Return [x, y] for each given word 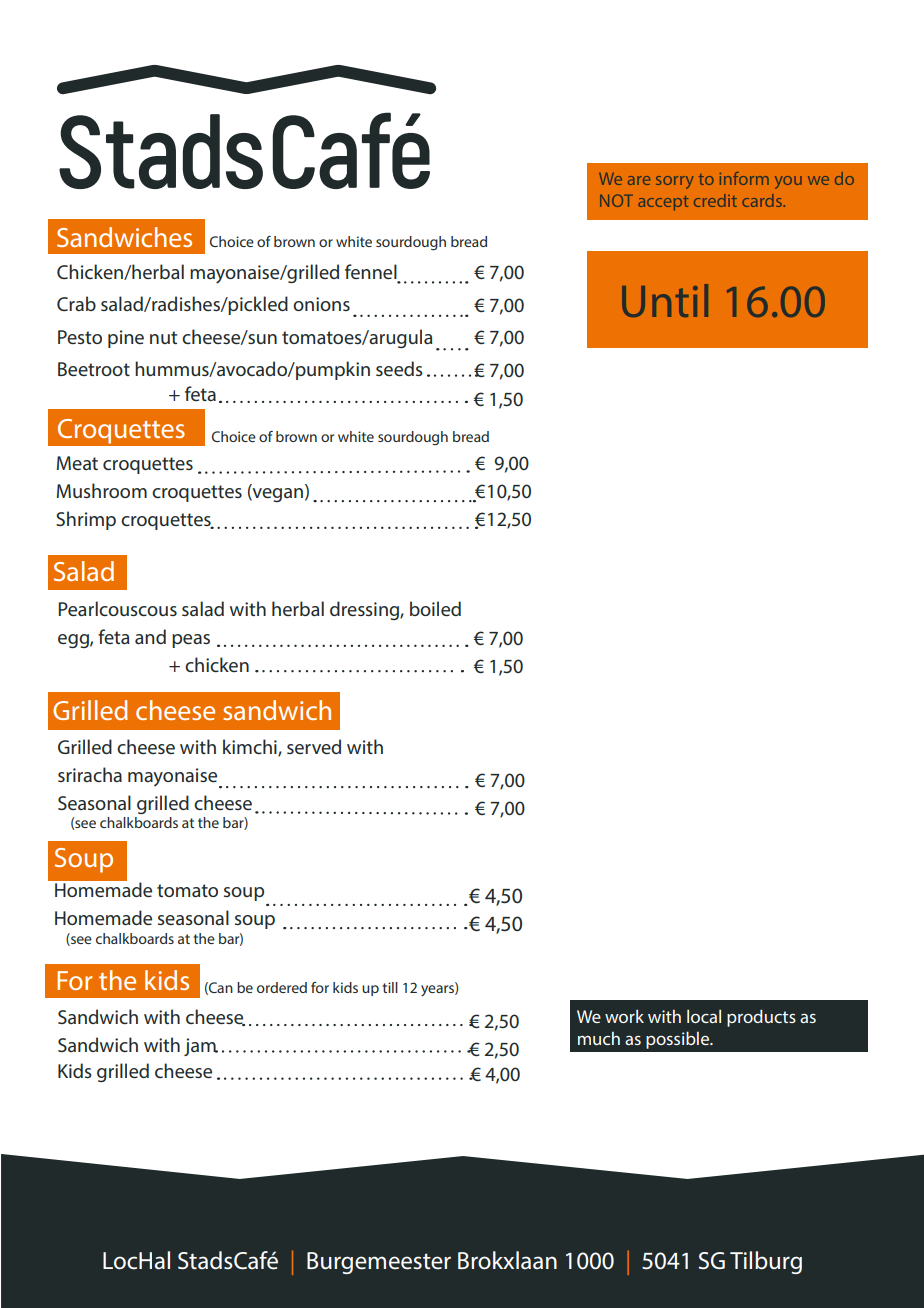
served [314, 746]
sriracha [90, 774]
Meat [77, 463]
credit [715, 200]
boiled [435, 608]
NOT [616, 200]
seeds [399, 368]
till [390, 987]
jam [201, 1047]
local [704, 1016]
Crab [76, 303]
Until [665, 300]
